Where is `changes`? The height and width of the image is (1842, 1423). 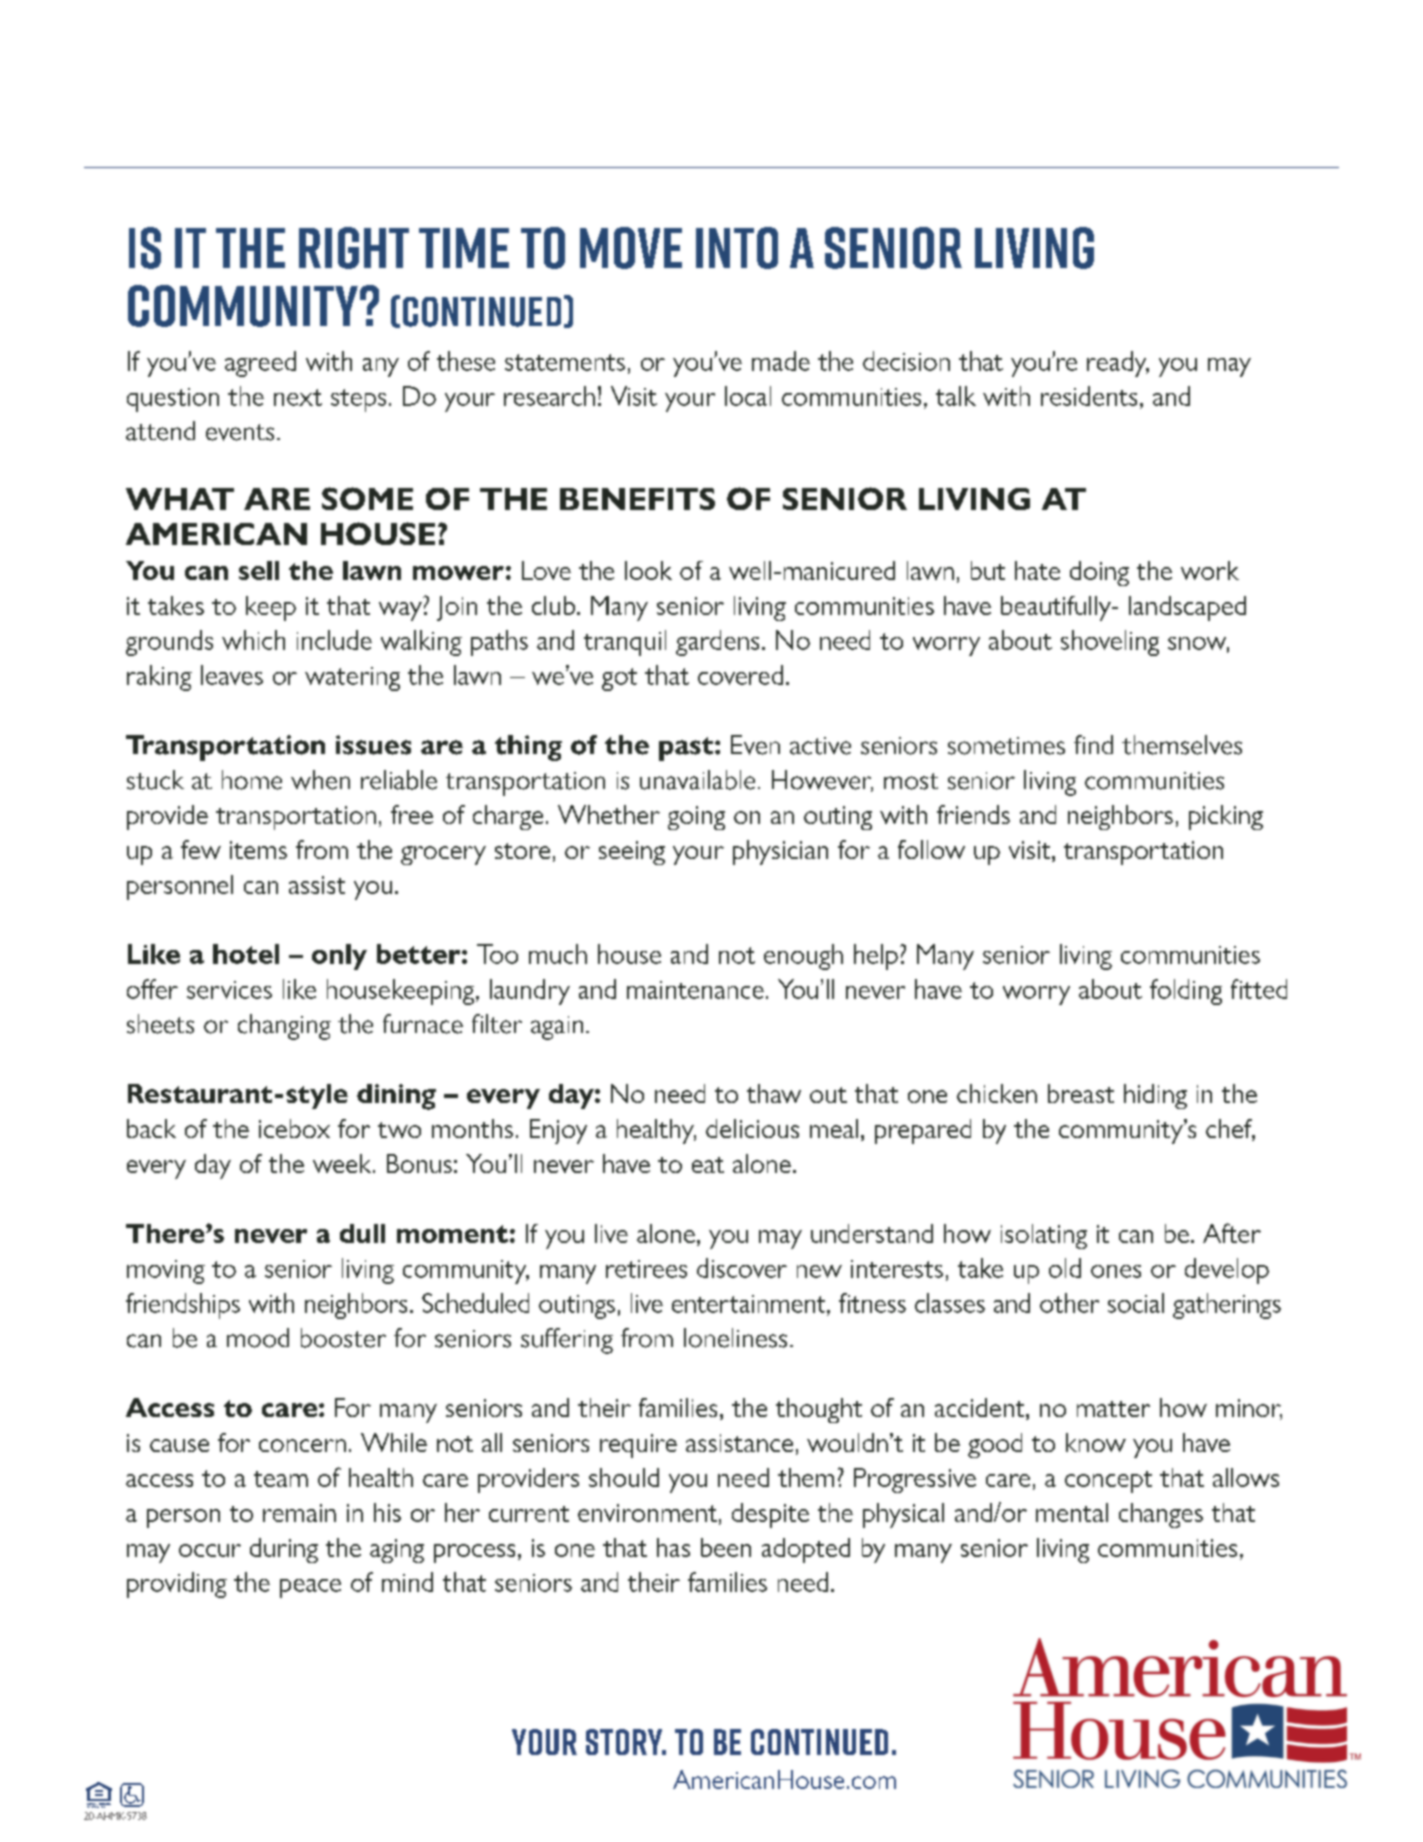
changes is located at coordinates (1161, 1515).
